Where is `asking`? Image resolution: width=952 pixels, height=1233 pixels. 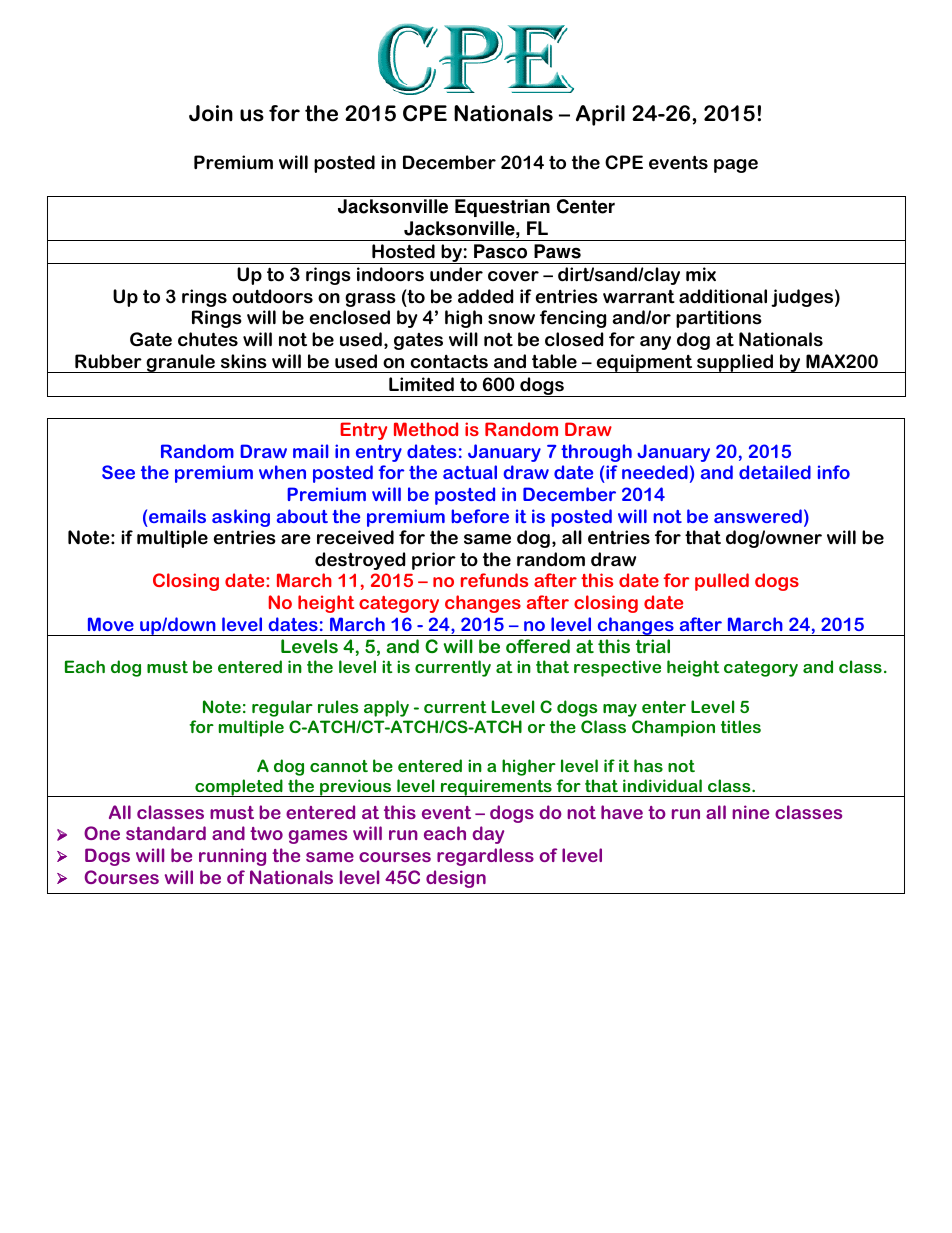
asking is located at coordinates (241, 518).
